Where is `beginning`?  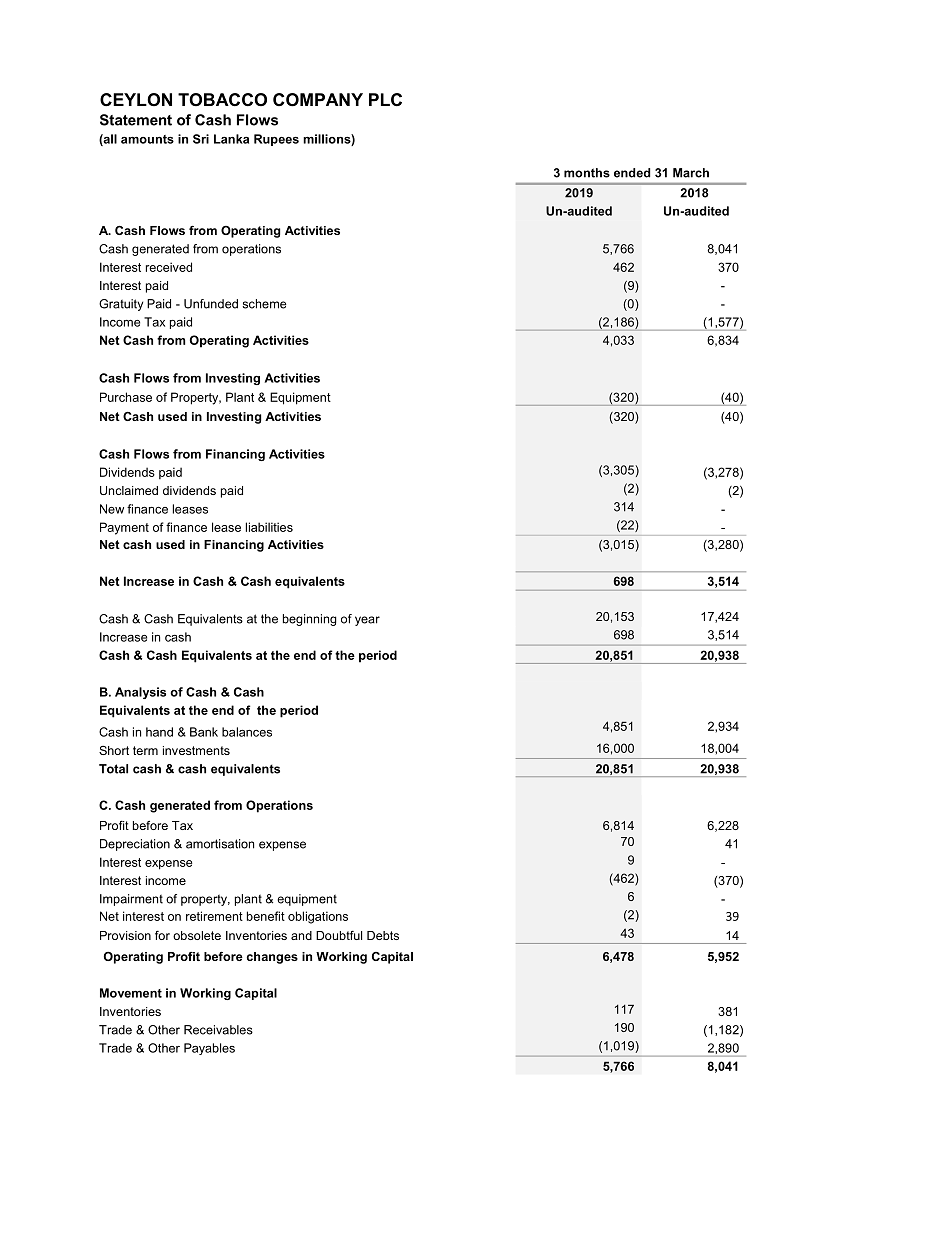 beginning is located at coordinates (310, 620).
